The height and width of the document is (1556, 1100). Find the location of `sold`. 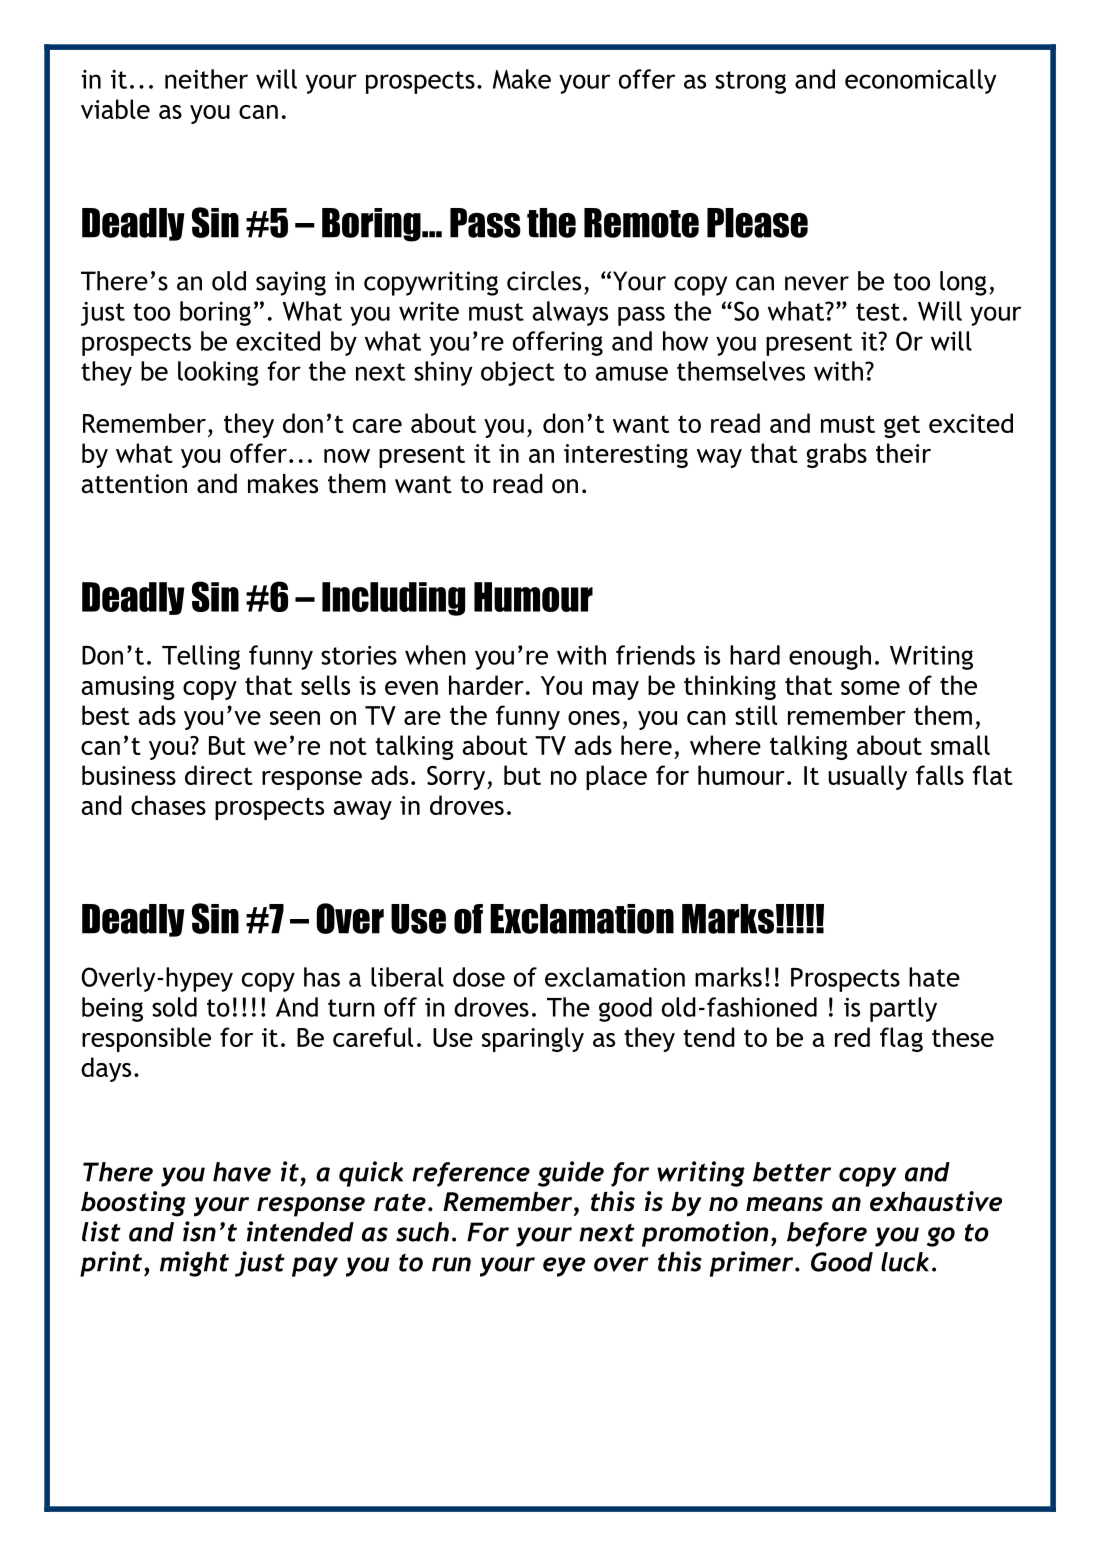

sold is located at coordinates (174, 1007).
